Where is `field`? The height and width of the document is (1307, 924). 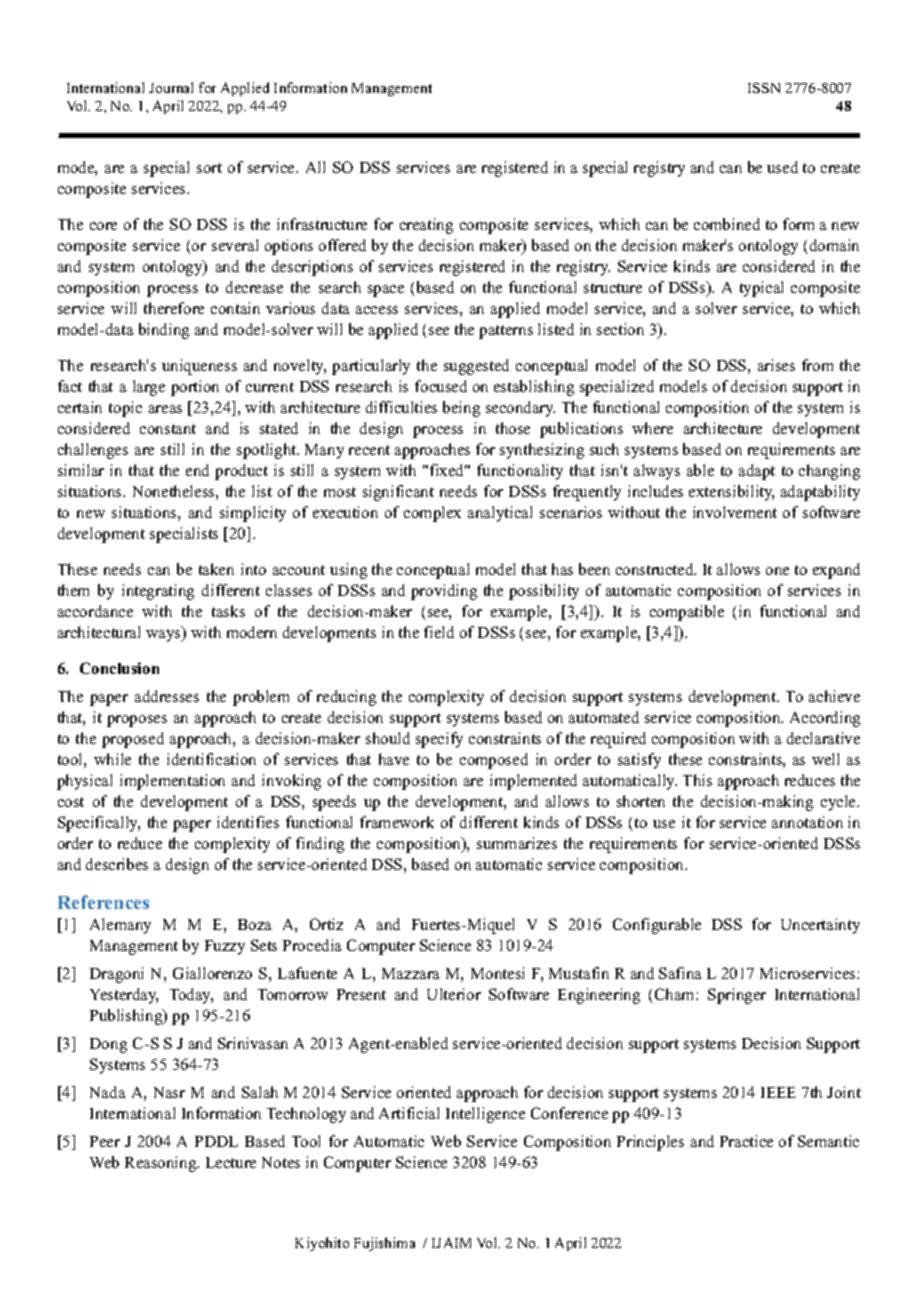
field is located at coordinates (439, 632).
